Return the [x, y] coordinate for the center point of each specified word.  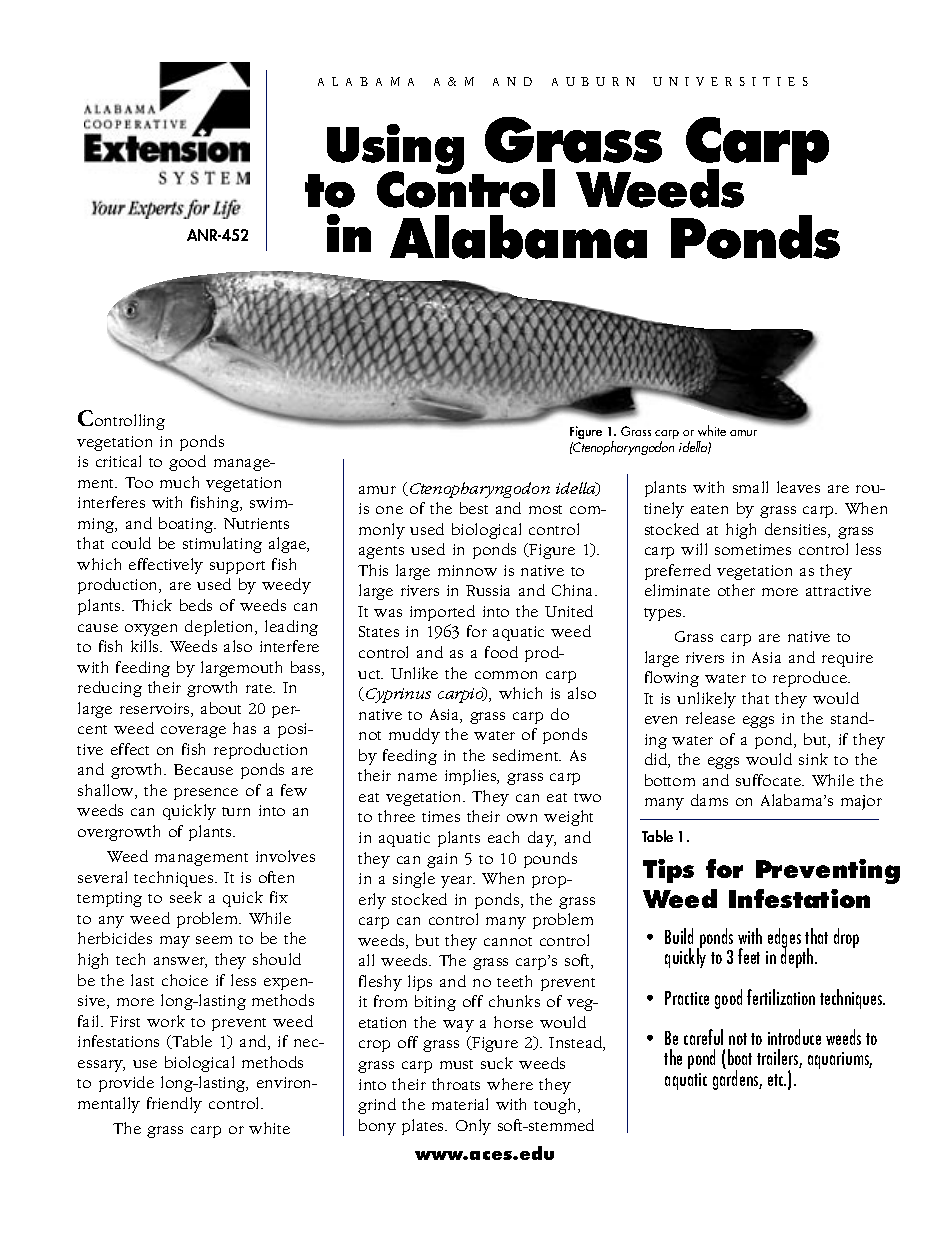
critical [118, 461]
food [501, 652]
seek [186, 897]
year [458, 882]
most [545, 509]
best [474, 508]
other [736, 590]
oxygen [151, 630]
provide [126, 1084]
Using [395, 150]
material [460, 1104]
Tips [668, 871]
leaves [798, 487]
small [750, 487]
